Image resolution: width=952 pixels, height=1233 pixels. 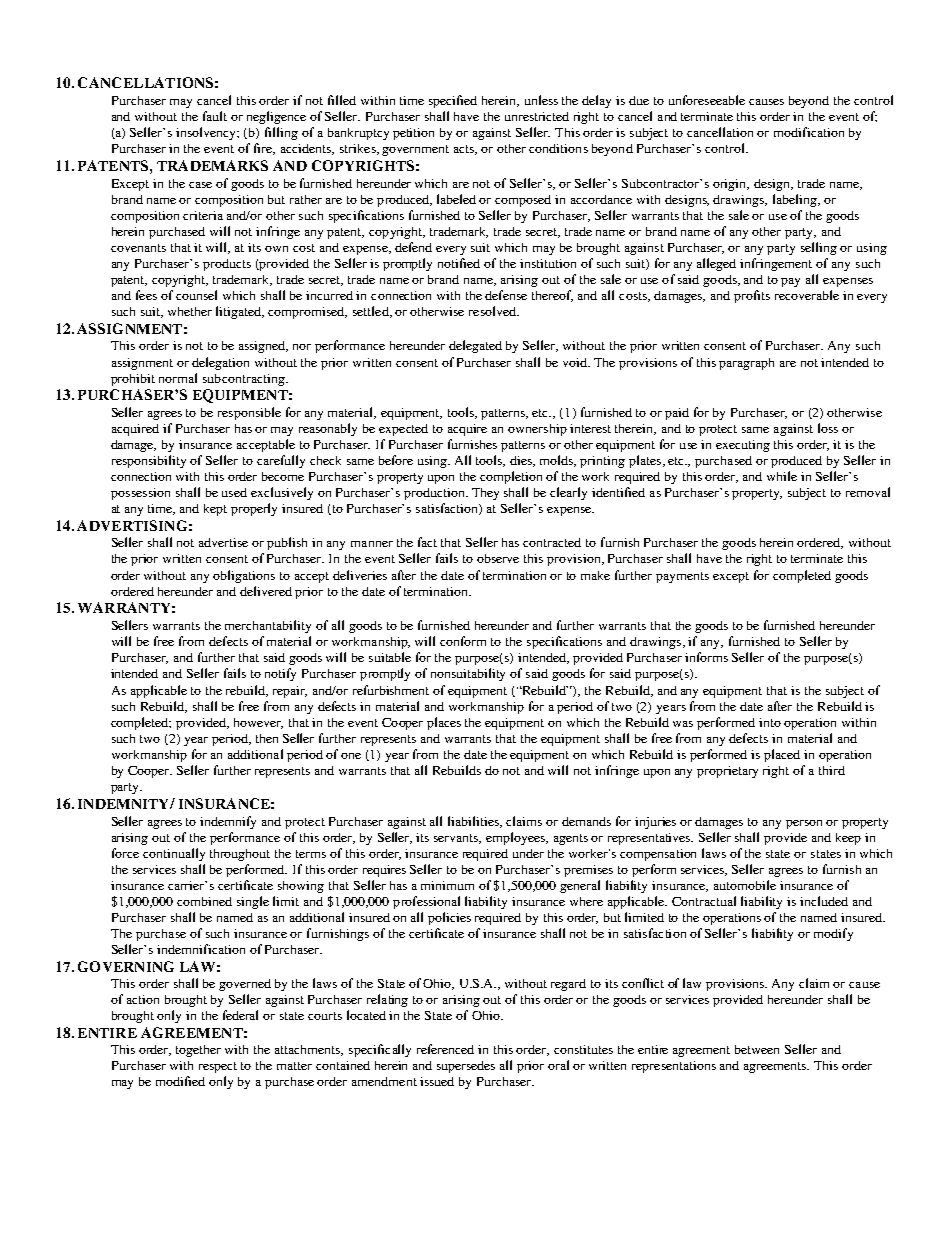 What do you see at coordinates (809, 132) in the document?
I see `modification` at bounding box center [809, 132].
